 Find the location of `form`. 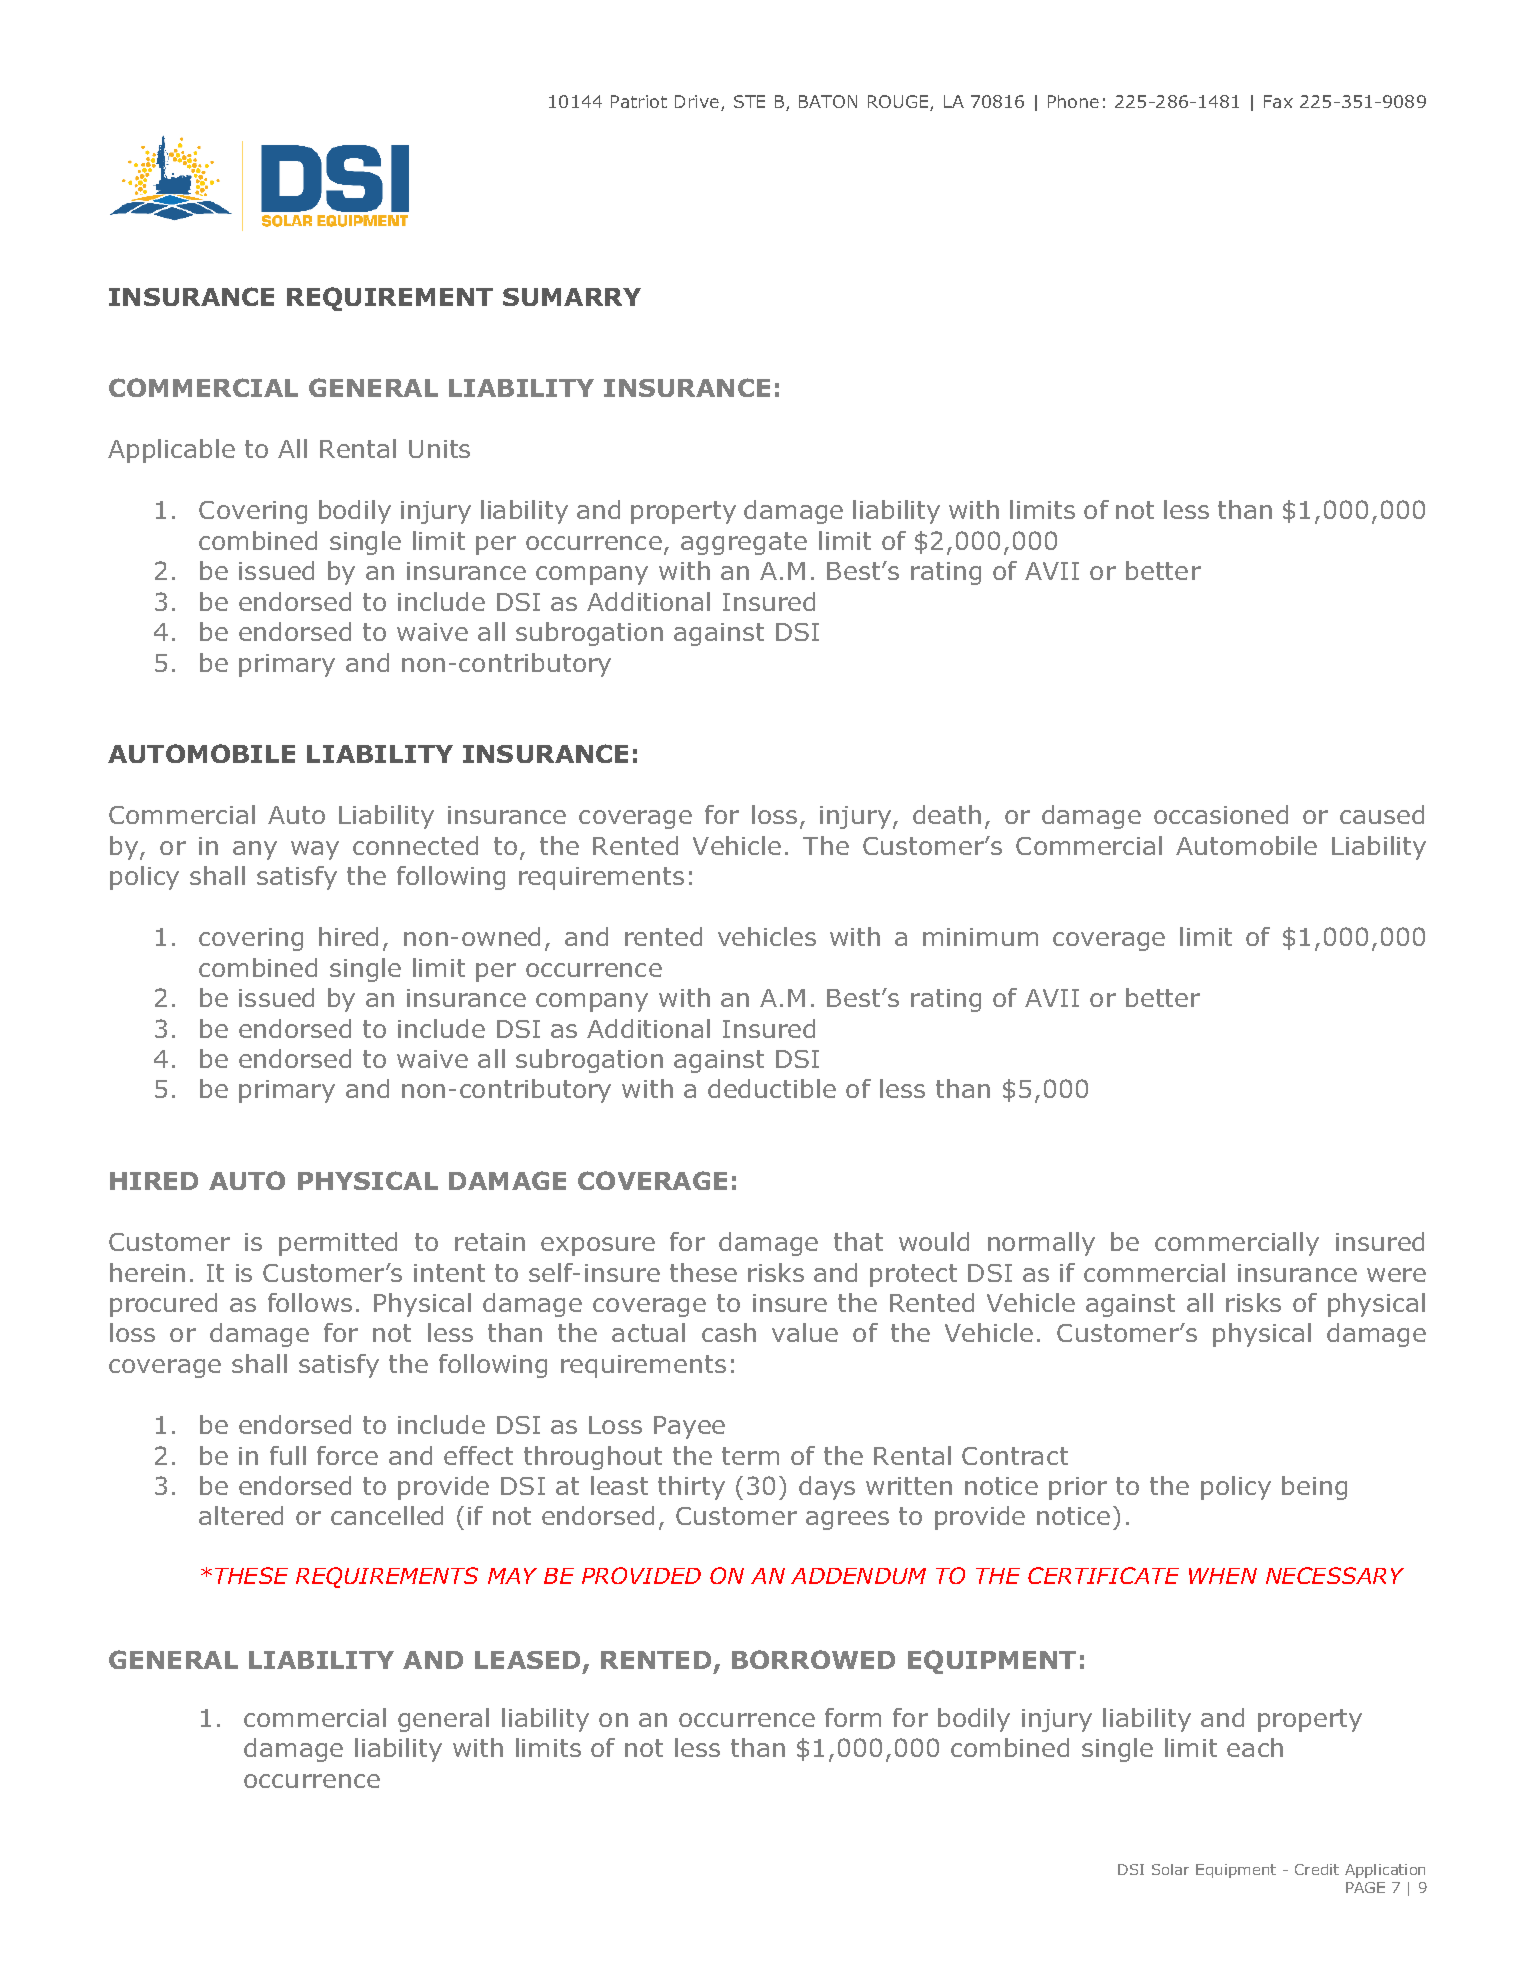

form is located at coordinates (853, 1717).
